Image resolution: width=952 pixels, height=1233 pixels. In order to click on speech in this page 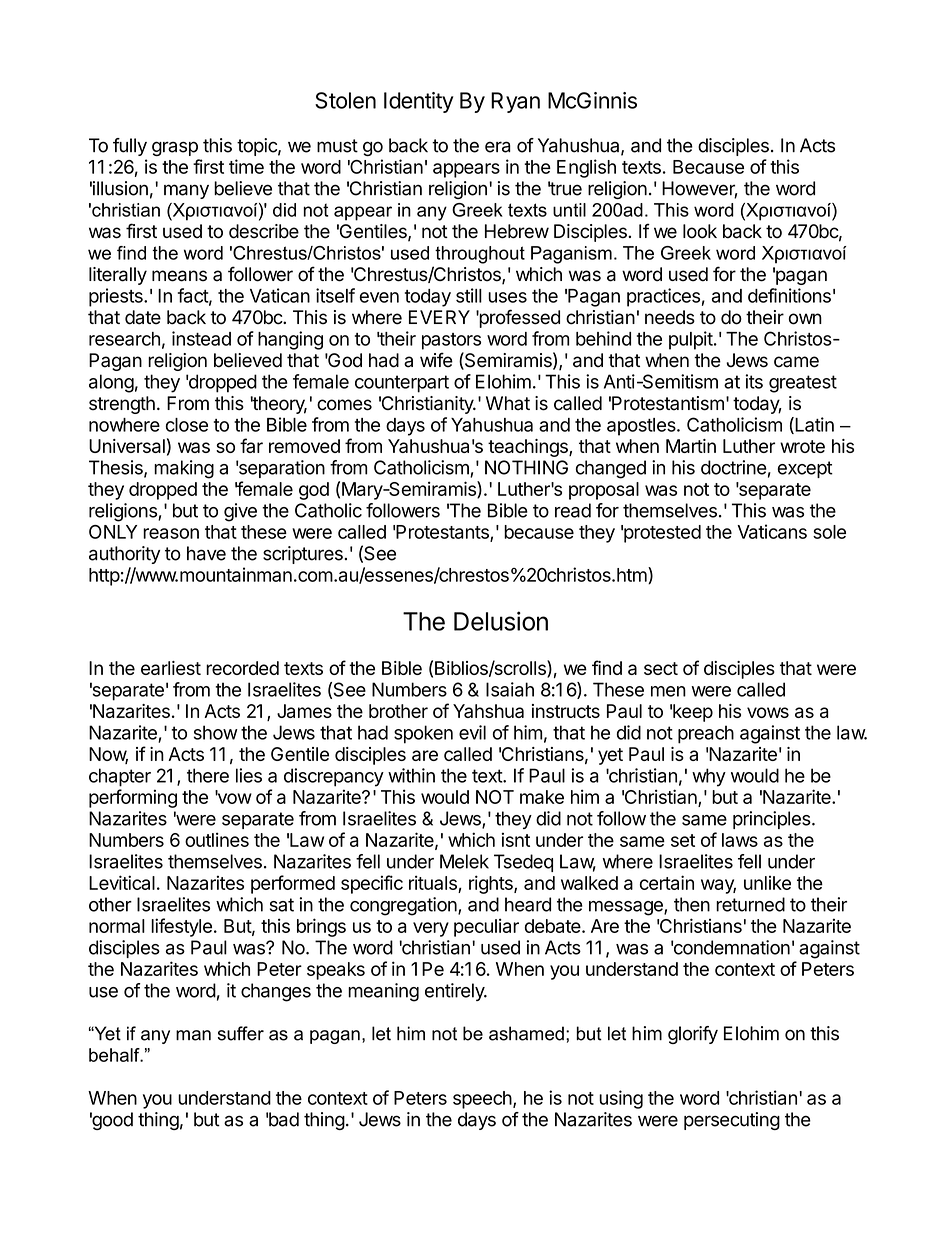, I will do `click(482, 1100)`.
